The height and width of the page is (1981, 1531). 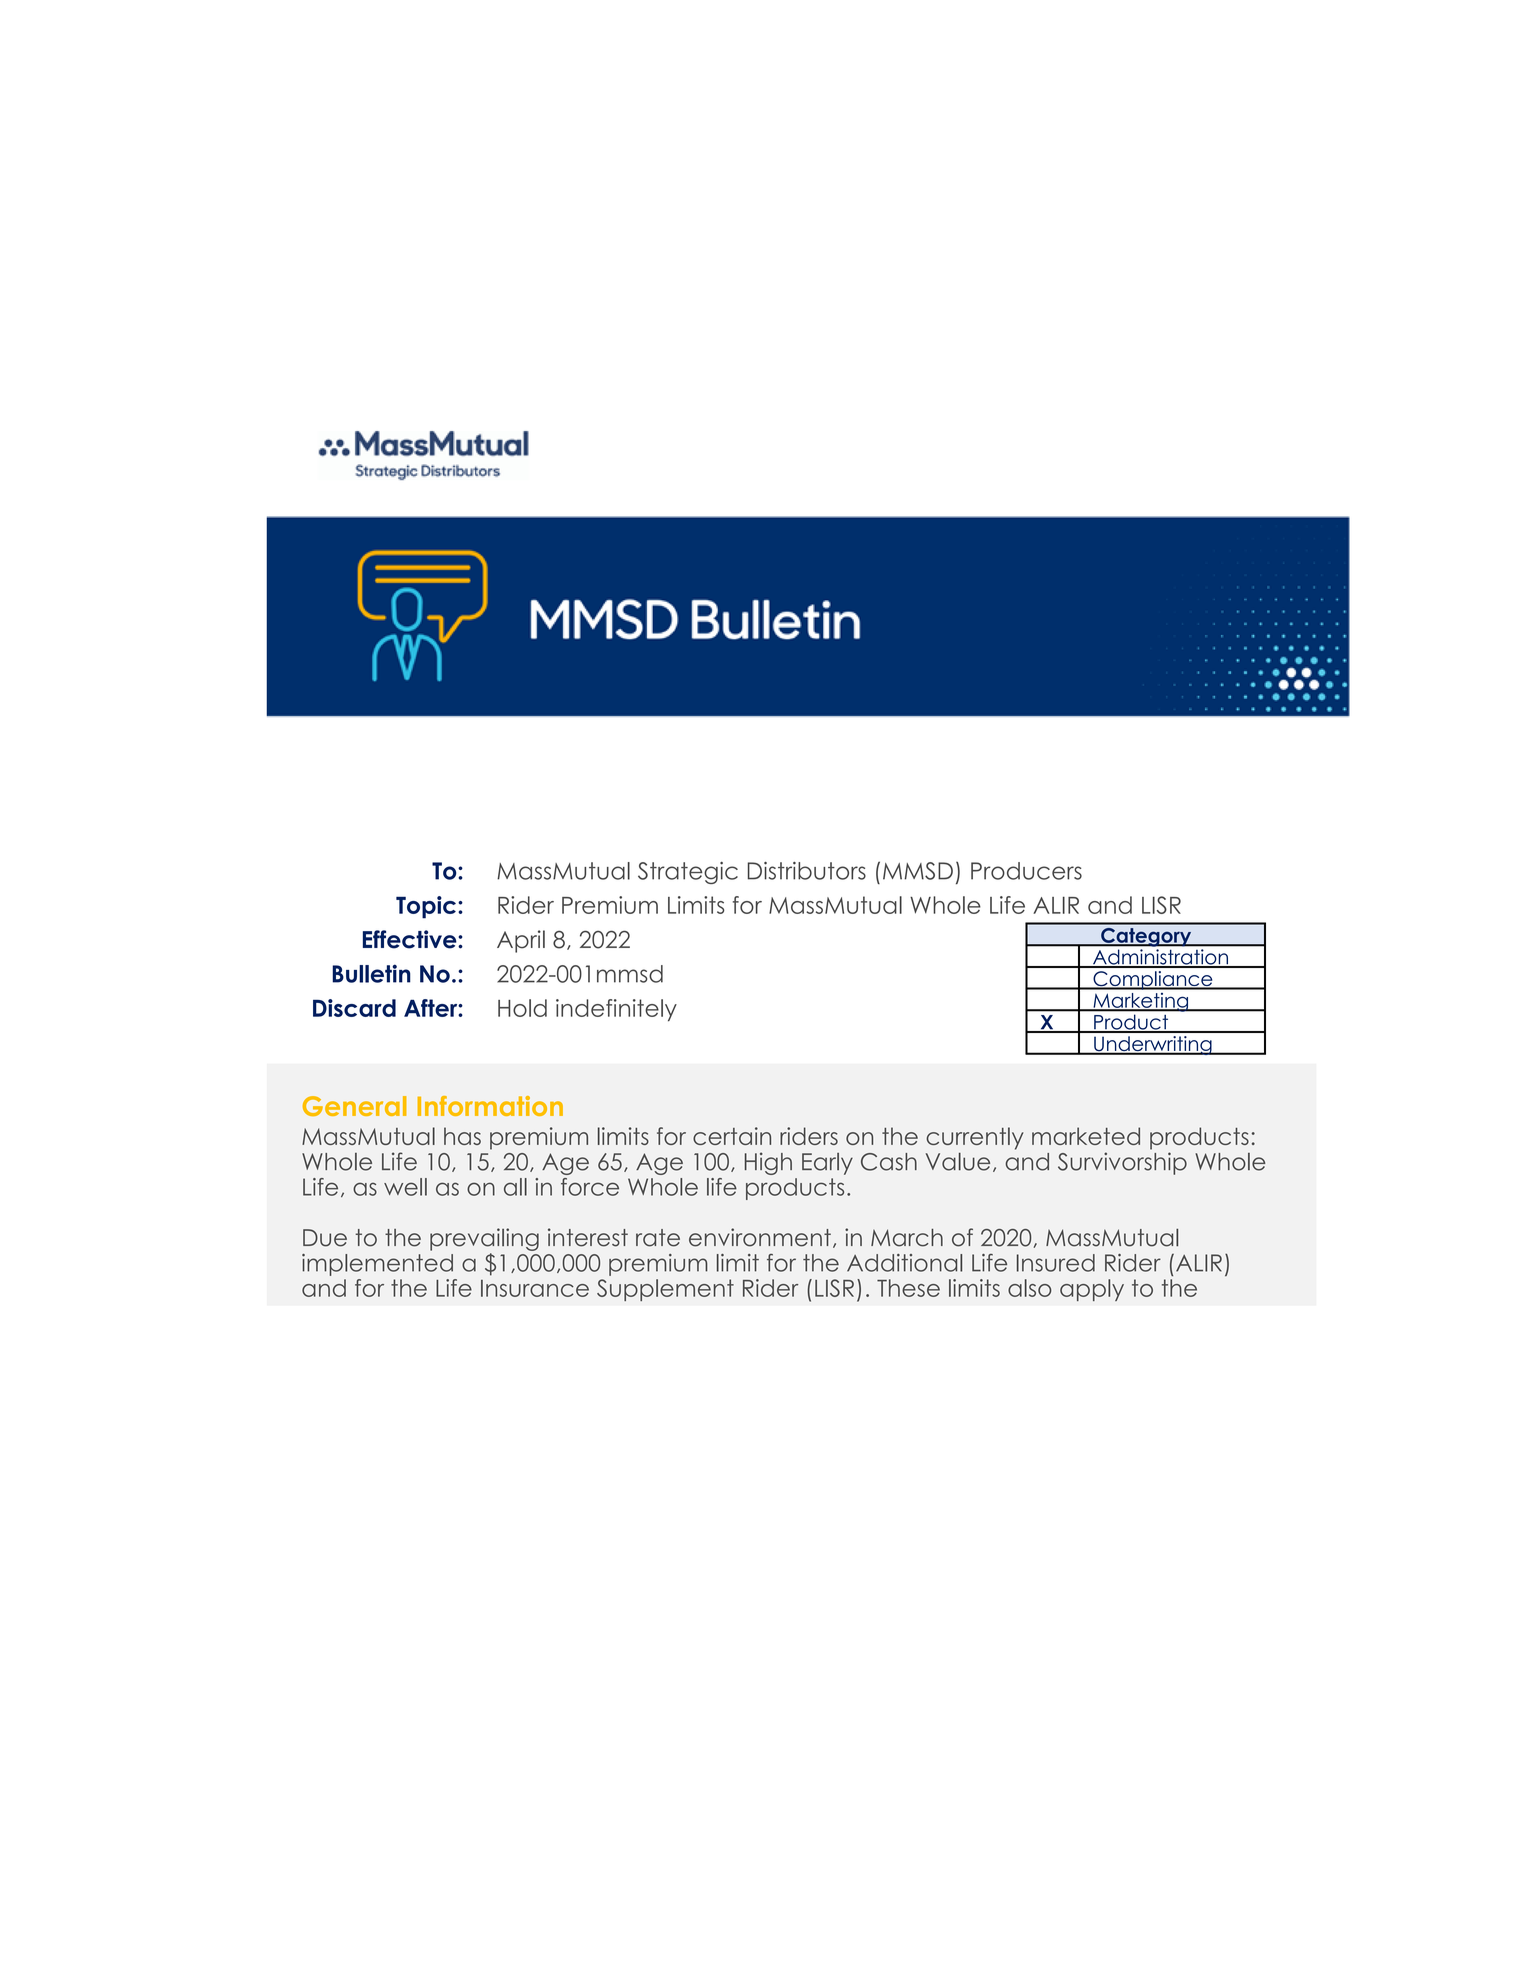 I want to click on certain, so click(x=732, y=1136).
